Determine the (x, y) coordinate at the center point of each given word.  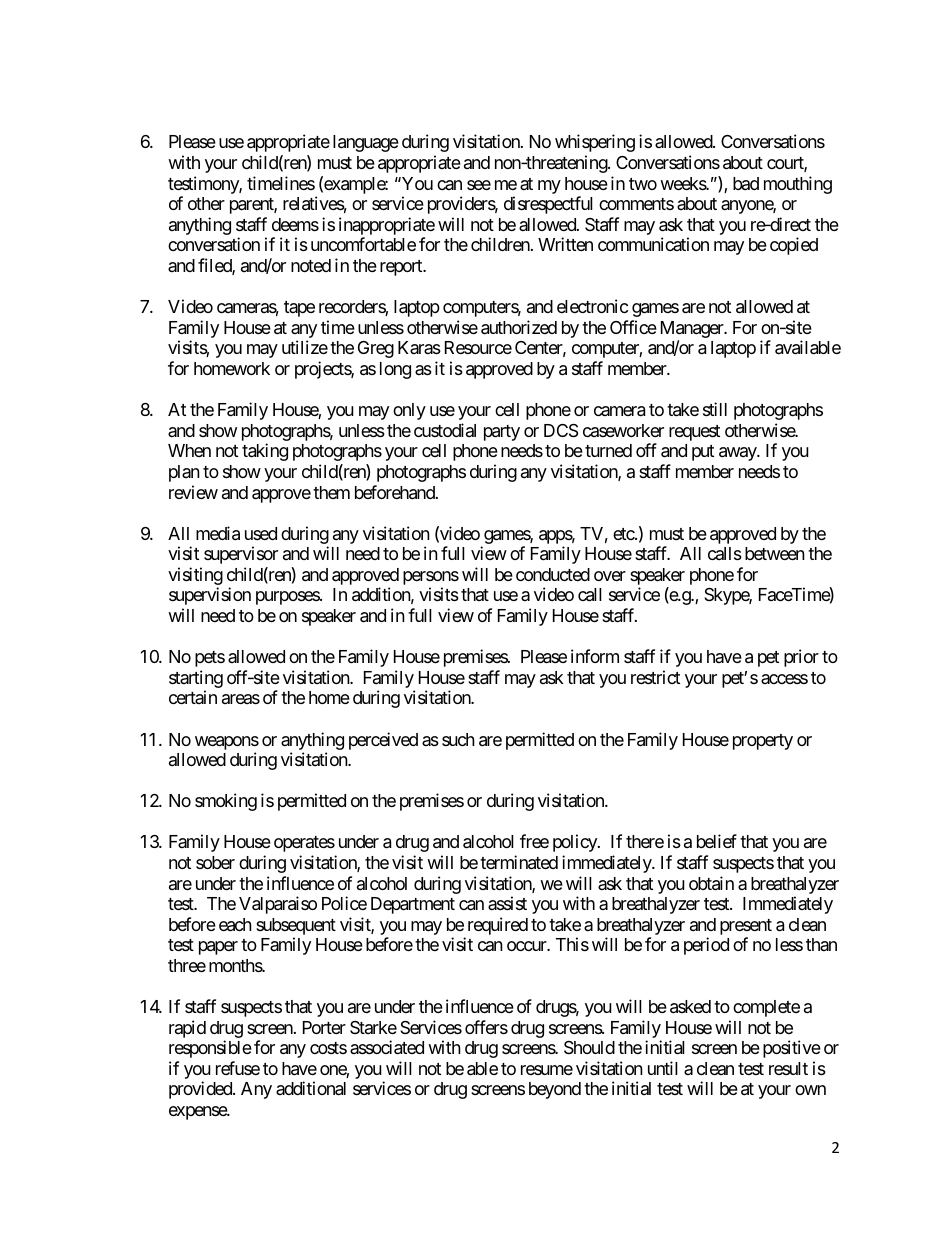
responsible (210, 1049)
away (738, 454)
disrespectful (548, 205)
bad (746, 183)
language (366, 143)
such (458, 739)
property (763, 742)
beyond (555, 1090)
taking (265, 452)
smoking (226, 802)
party (502, 433)
